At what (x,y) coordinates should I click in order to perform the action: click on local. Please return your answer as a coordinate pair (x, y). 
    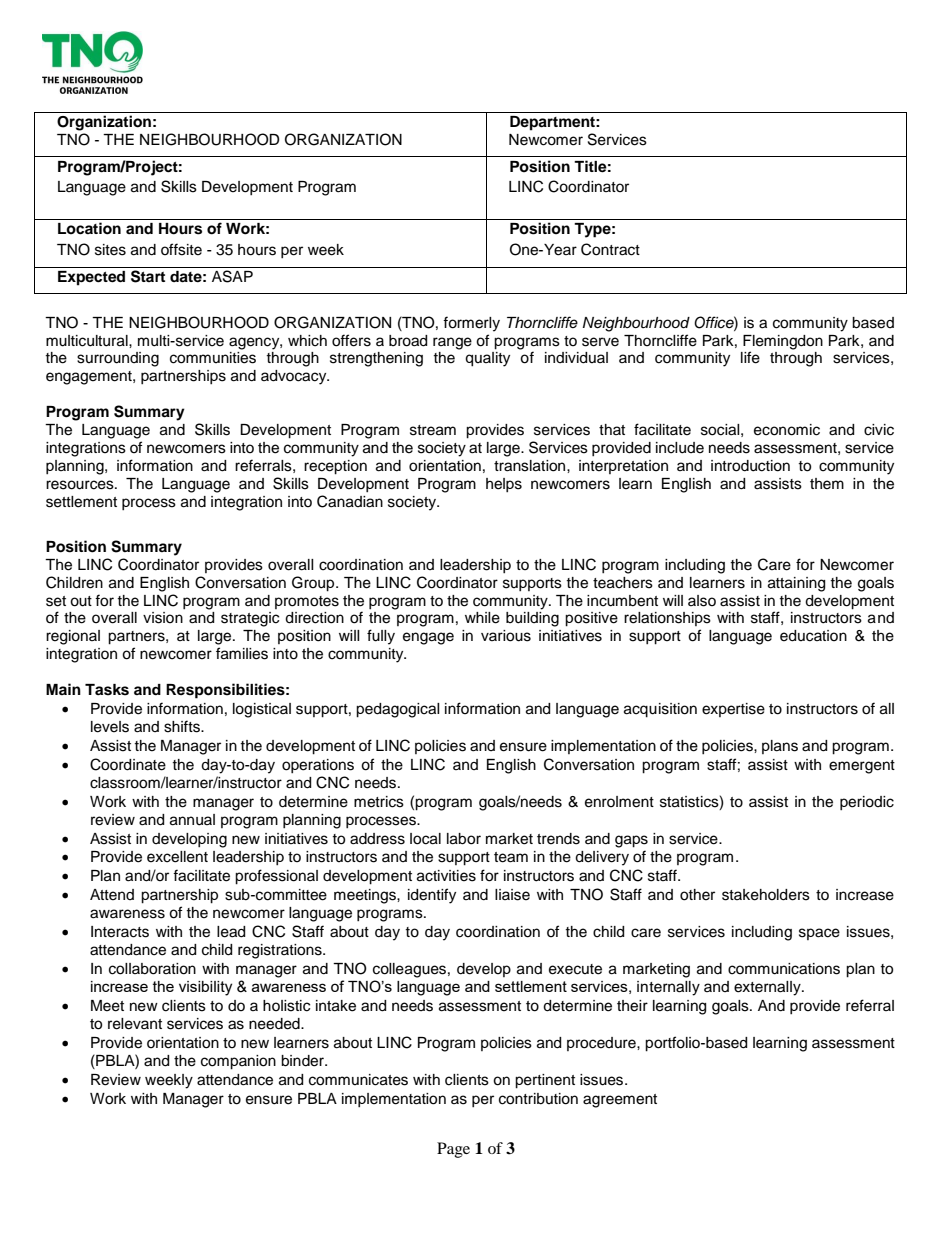
    Looking at the image, I should click on (425, 839).
